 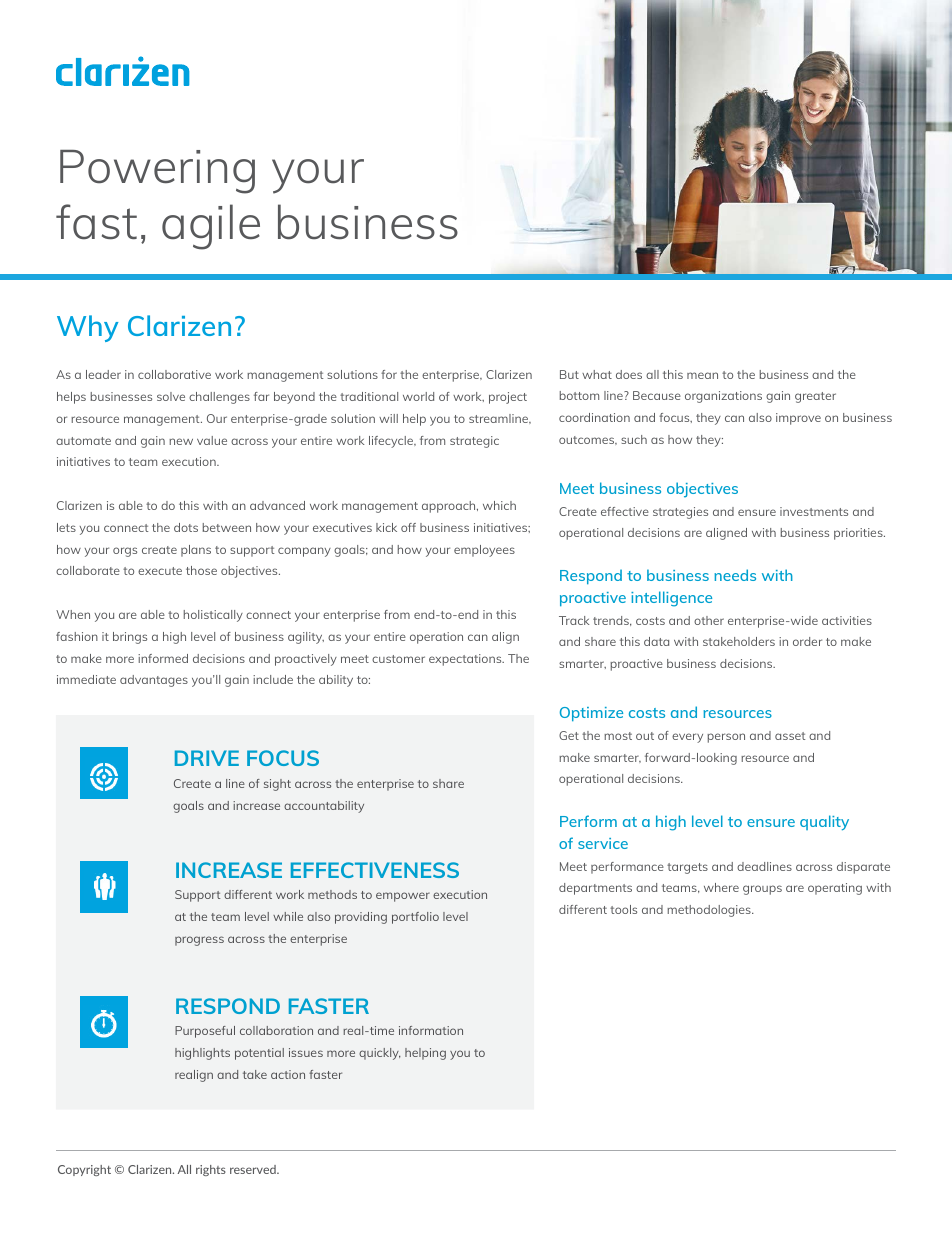 I want to click on advantages, so click(x=154, y=681).
